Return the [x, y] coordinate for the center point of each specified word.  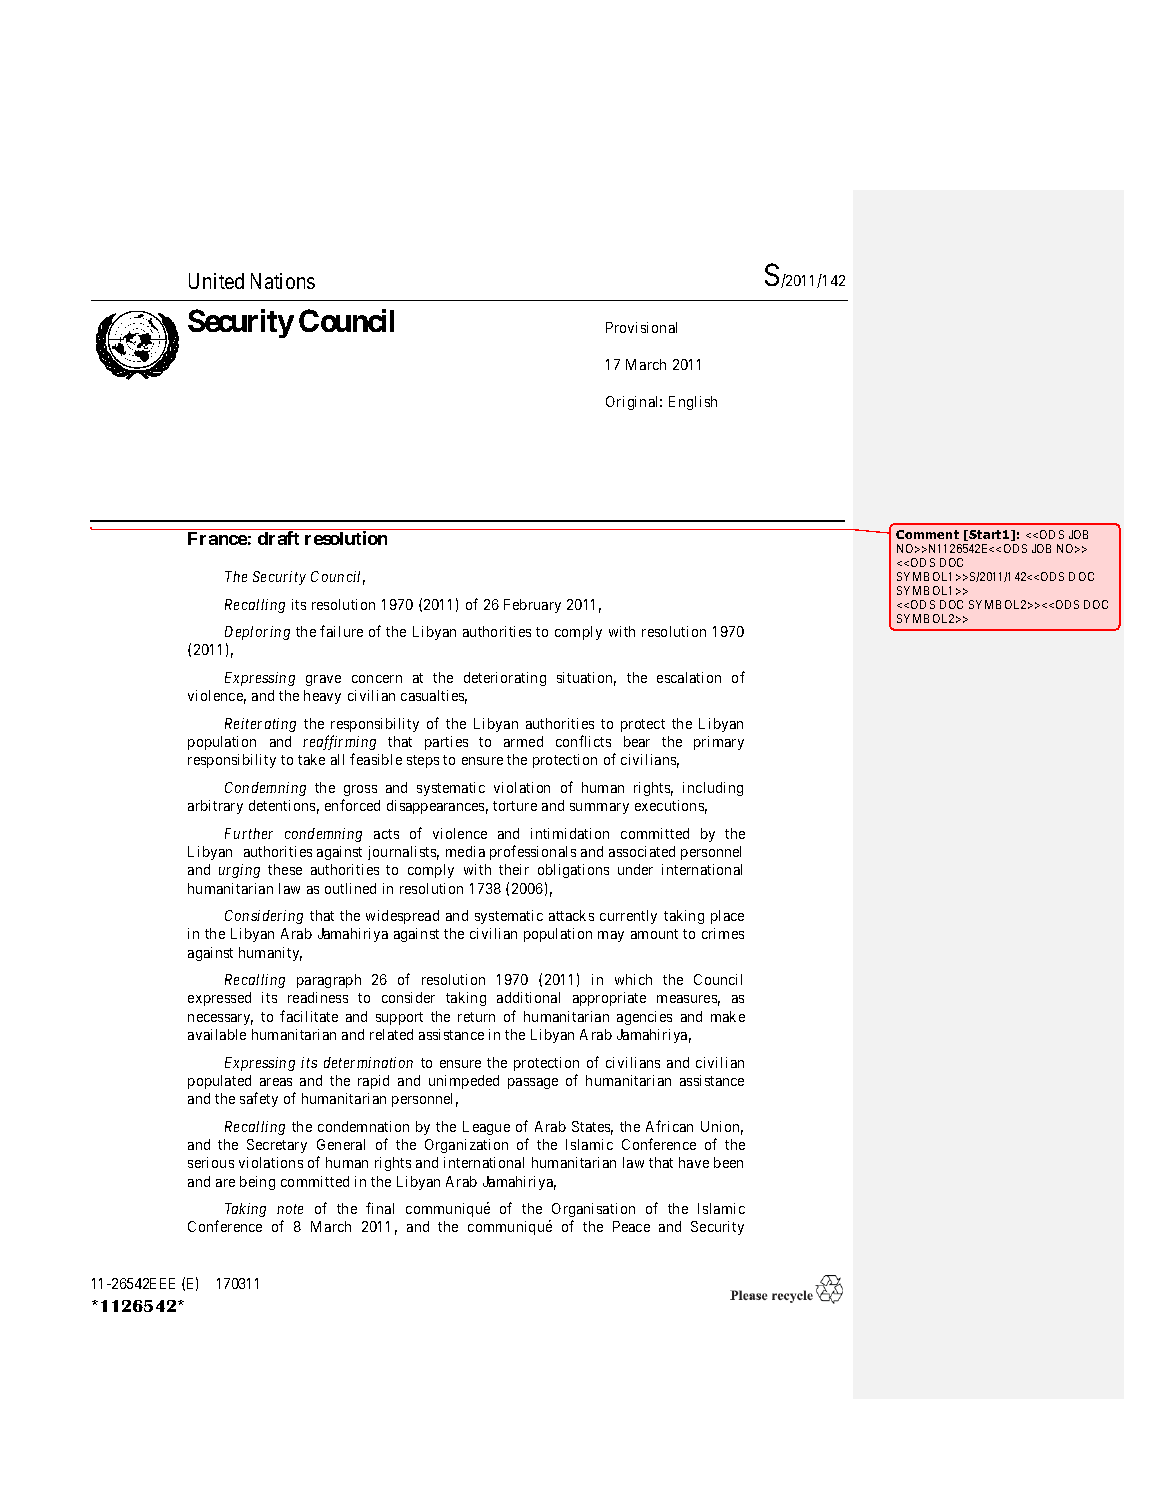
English [693, 403]
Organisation [593, 1210]
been [728, 1162]
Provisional [641, 327]
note [290, 1209]
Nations [283, 281]
